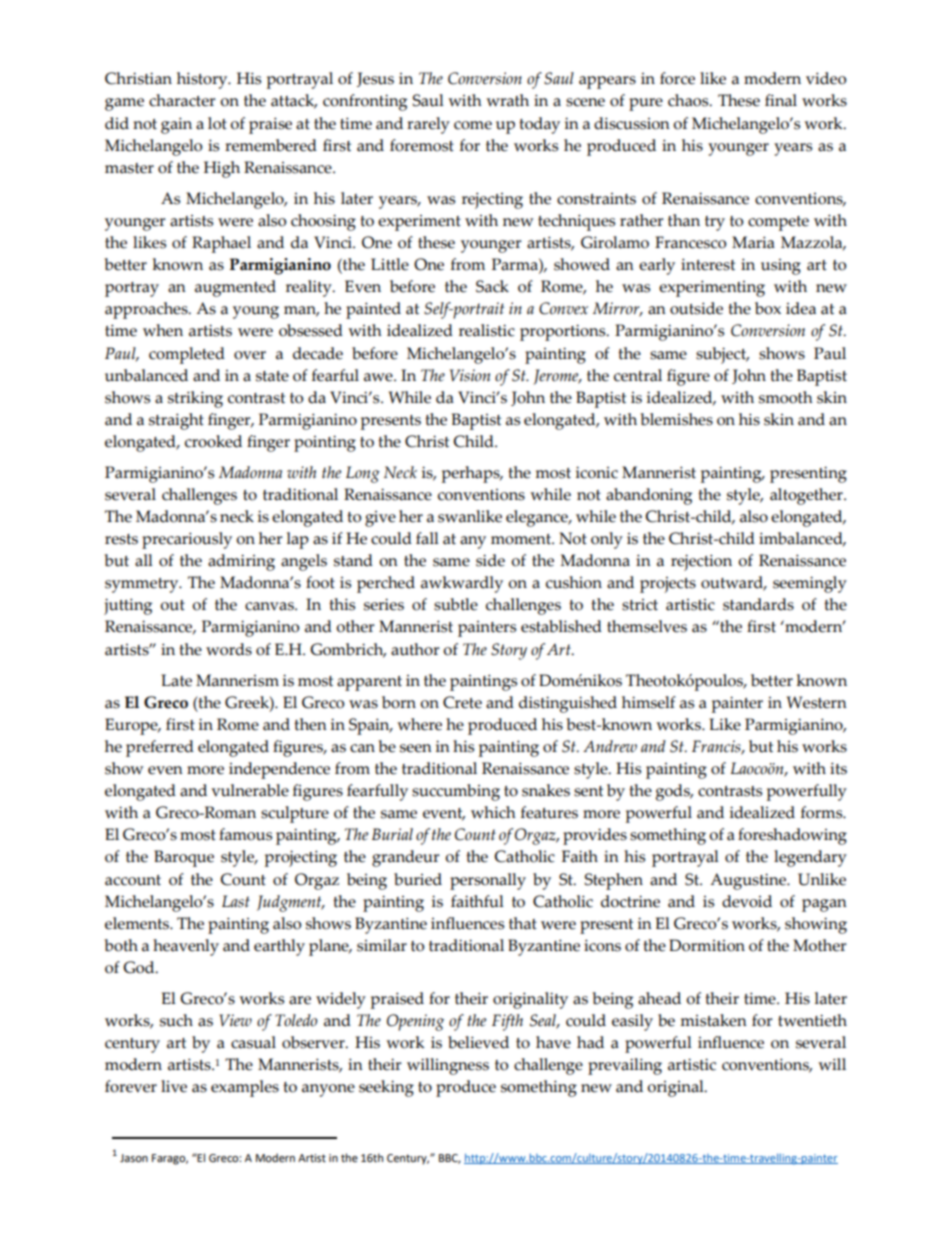 This screenshot has height=1233, width=952. Describe the element at coordinates (470, 375) in the screenshot. I see `Vision` at that location.
